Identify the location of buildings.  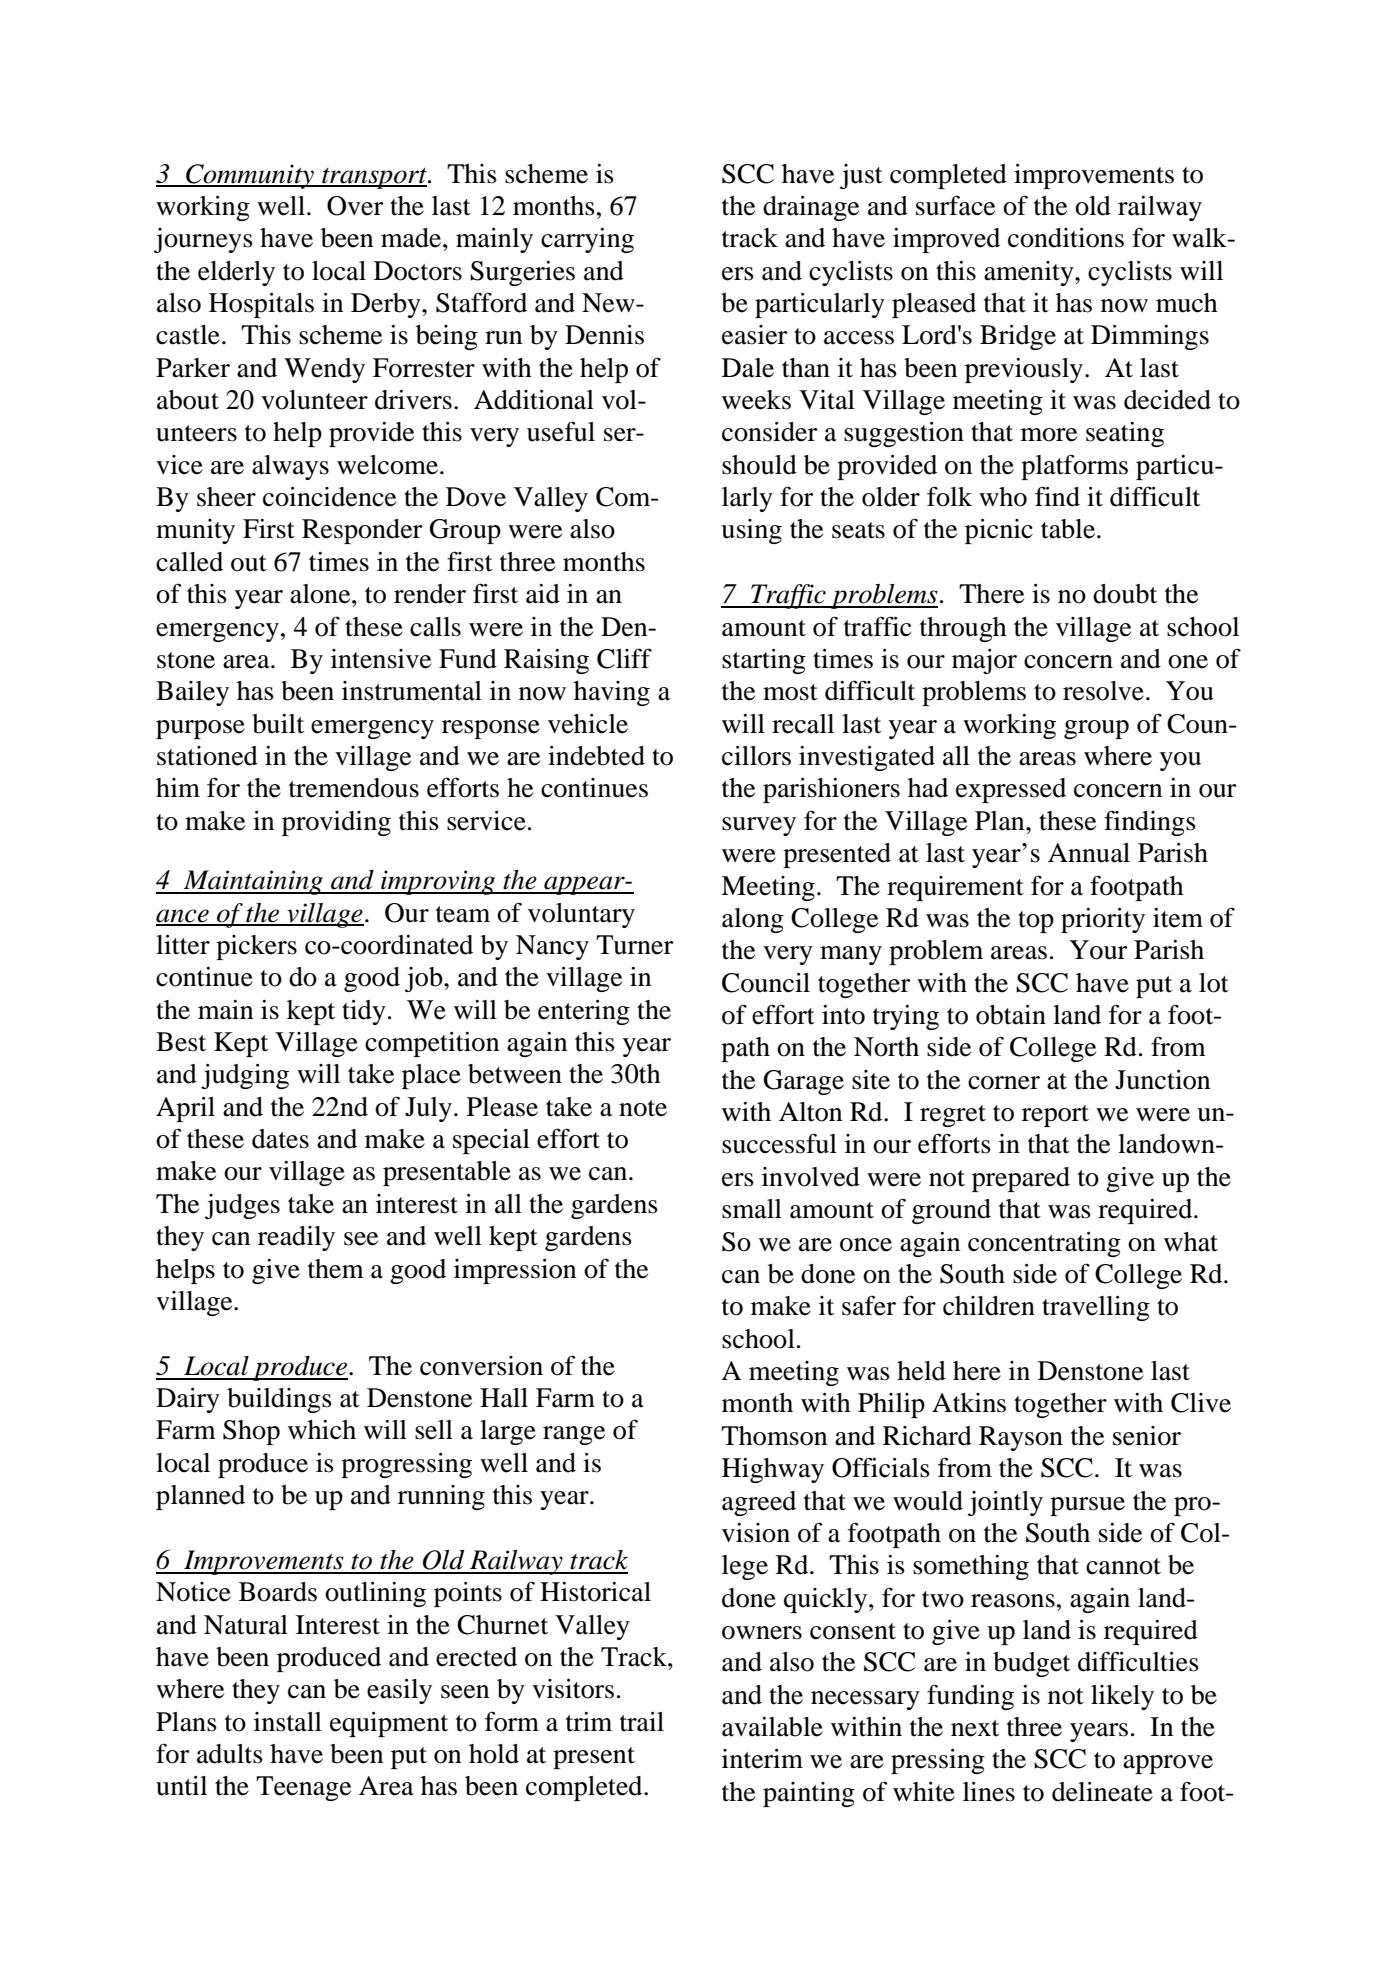
(279, 1400).
